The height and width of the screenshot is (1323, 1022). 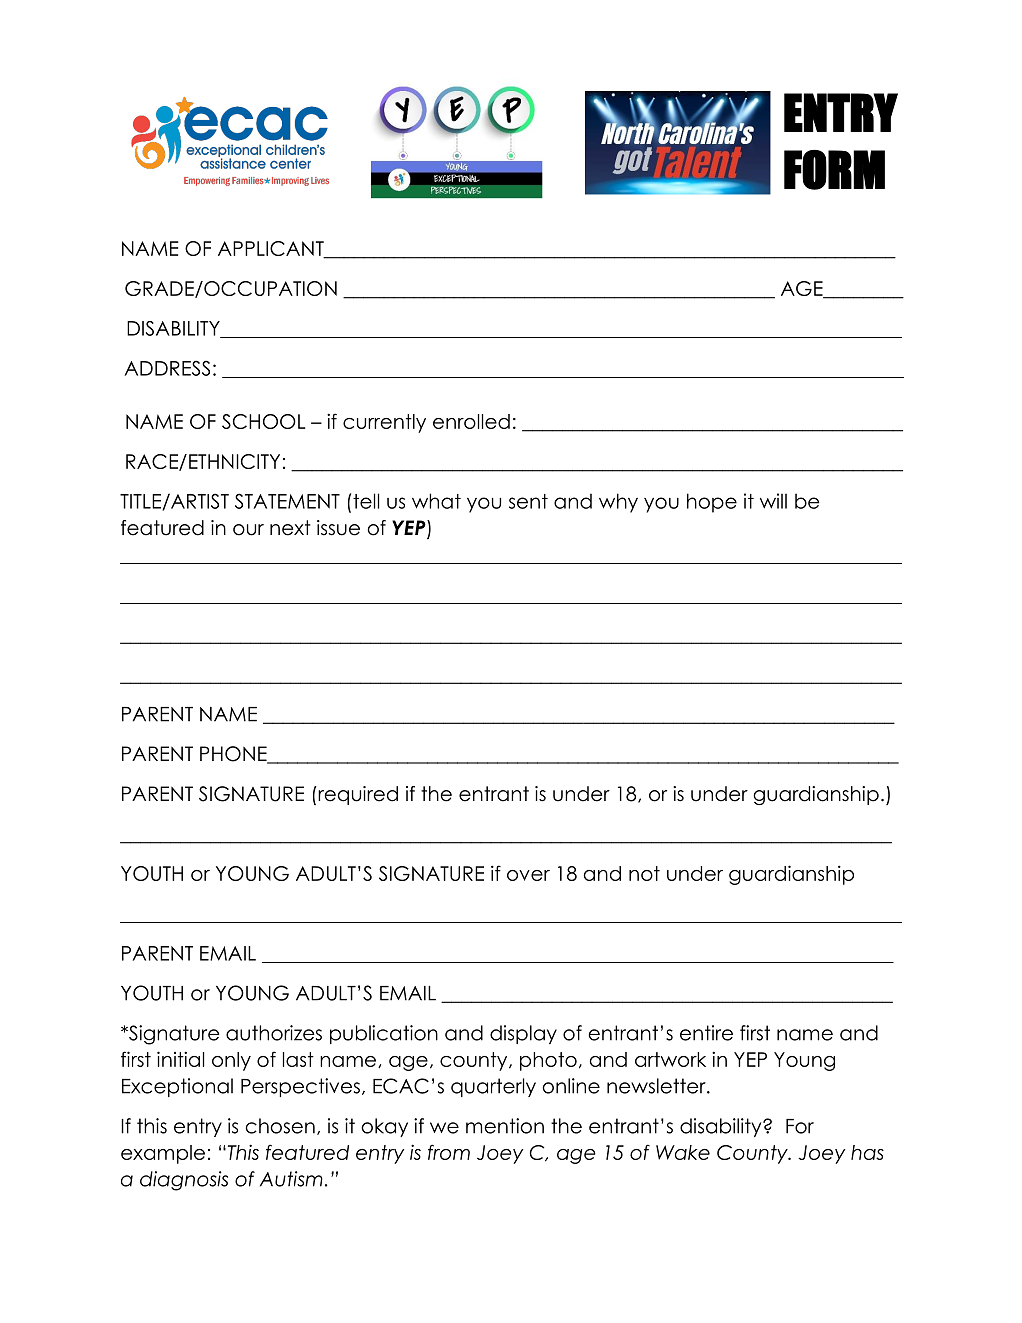 I want to click on hope, so click(x=712, y=503).
